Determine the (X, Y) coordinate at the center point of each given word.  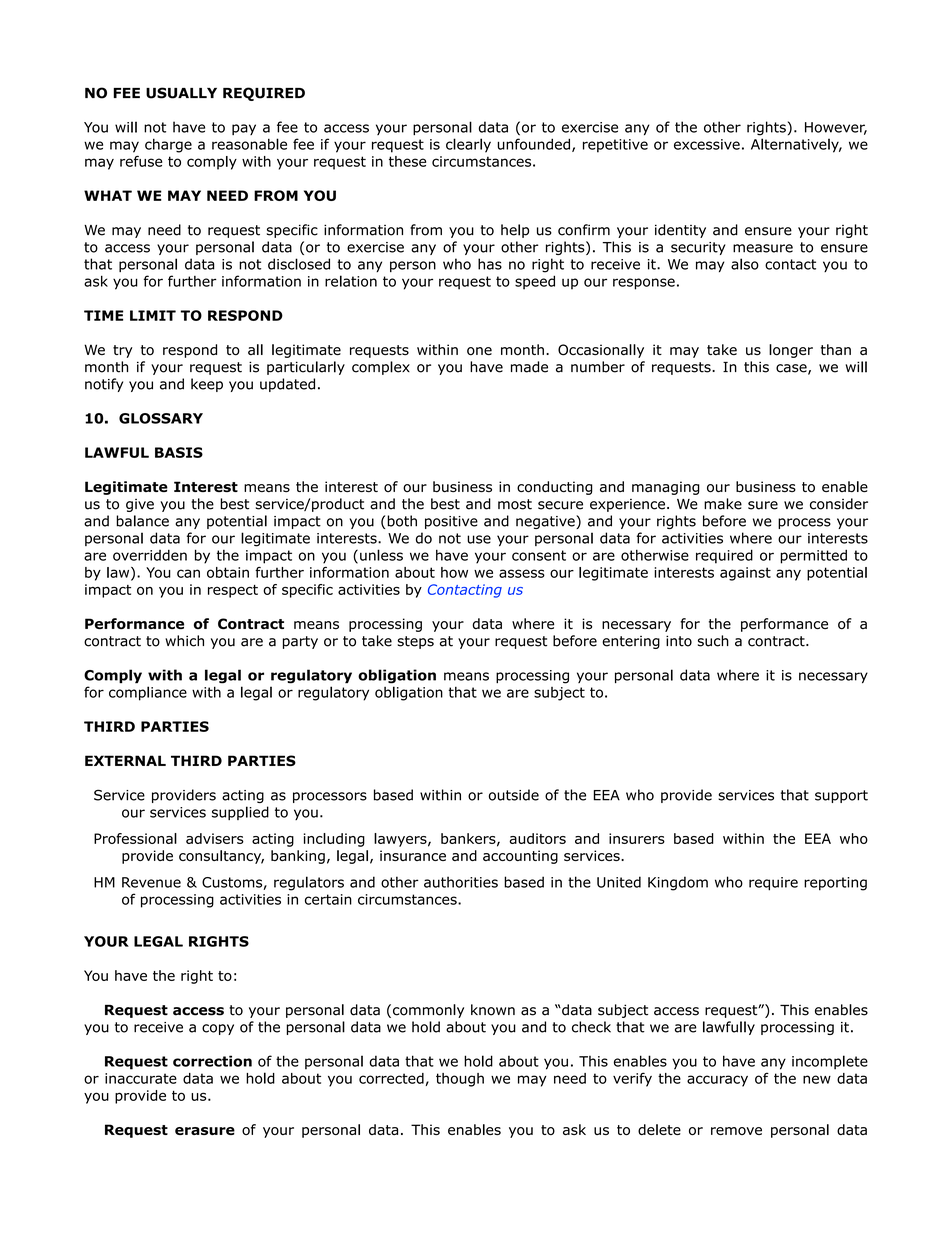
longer (791, 351)
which (184, 641)
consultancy (221, 857)
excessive (707, 144)
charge (168, 145)
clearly (468, 145)
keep (207, 385)
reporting (835, 884)
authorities (461, 882)
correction (212, 1061)
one (479, 351)
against (745, 574)
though (460, 1080)
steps (415, 642)
